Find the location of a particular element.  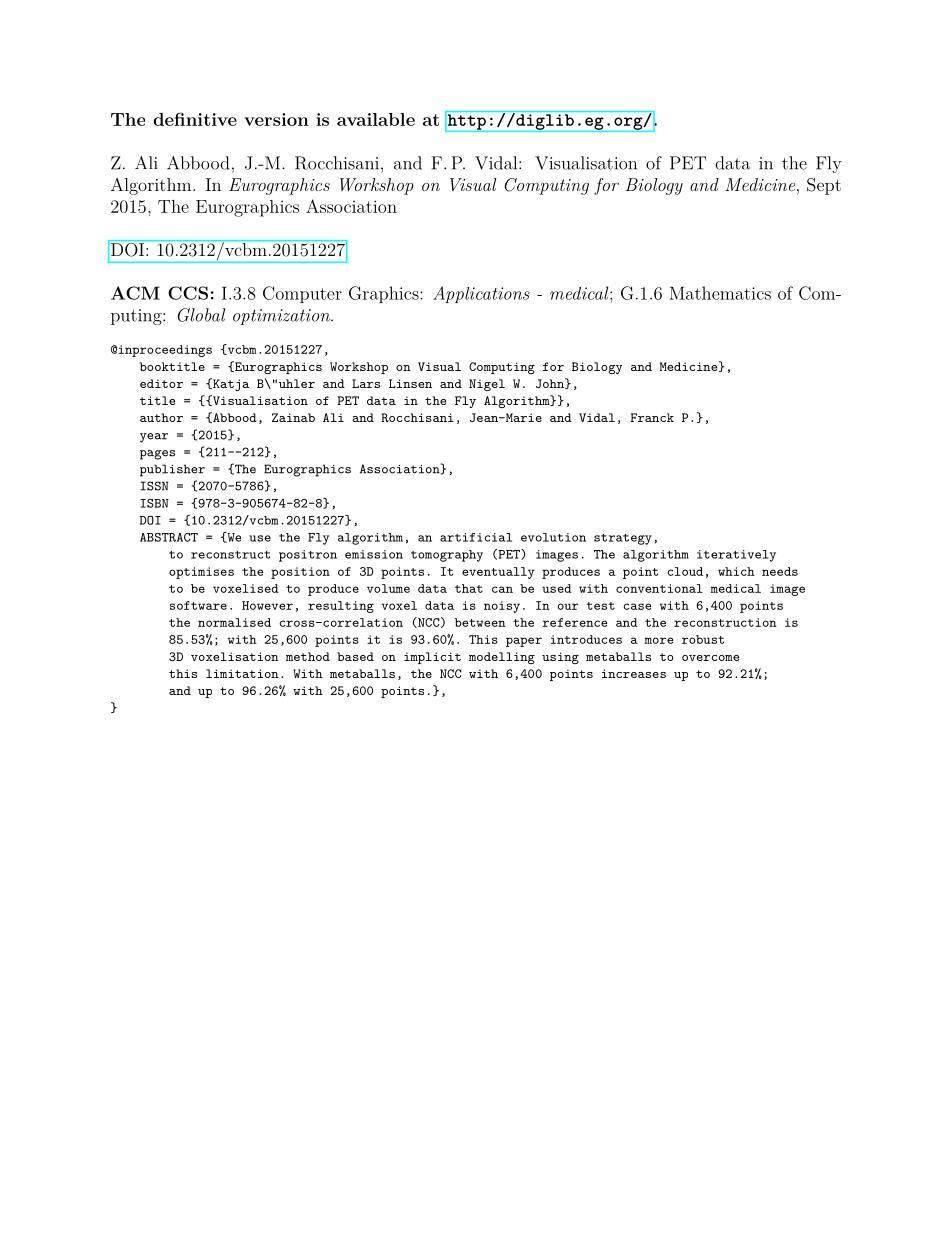

available is located at coordinates (376, 119).
